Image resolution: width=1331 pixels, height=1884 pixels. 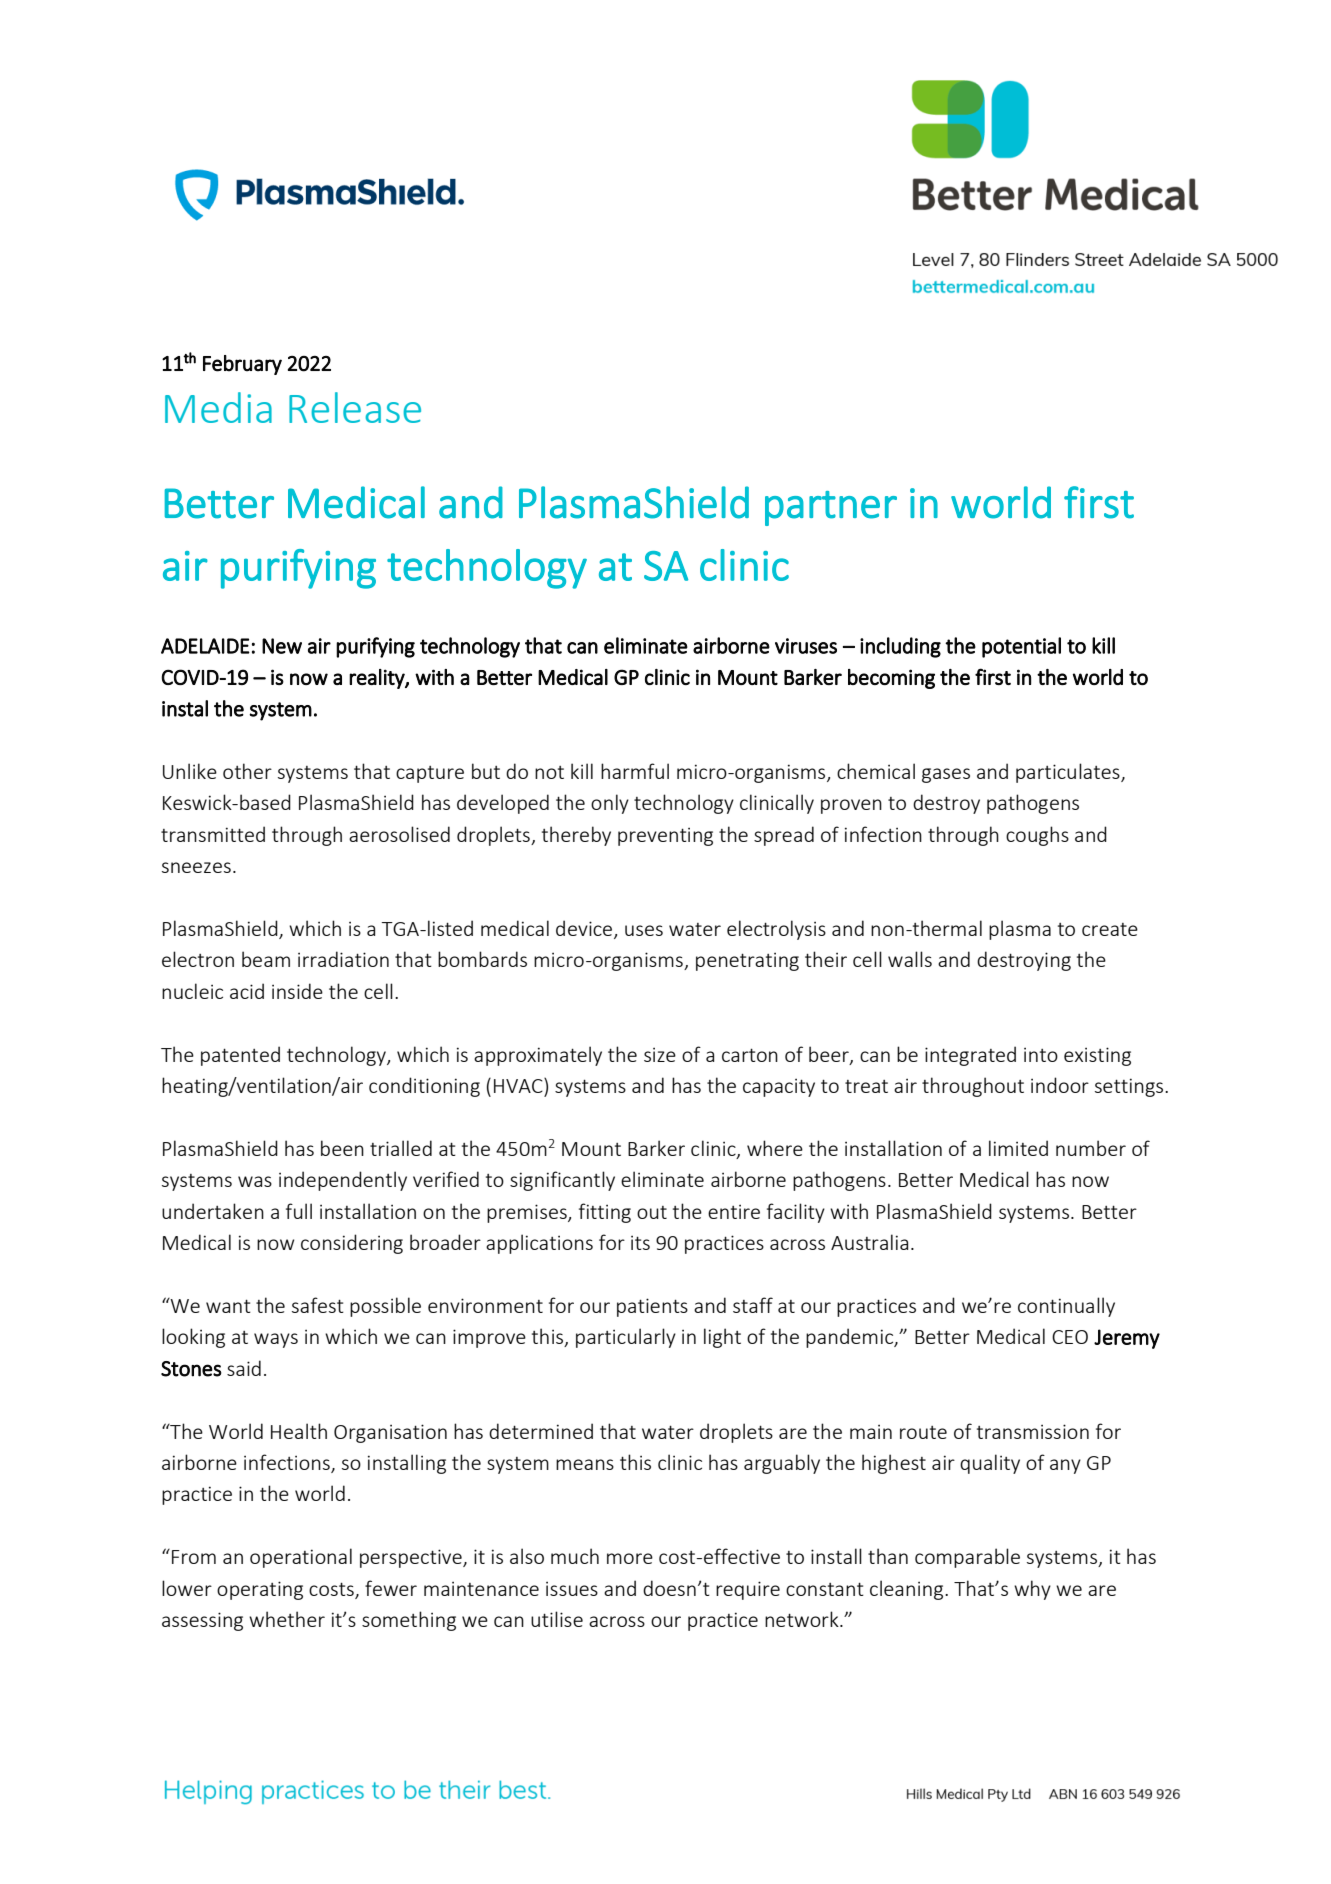 I want to click on why, so click(x=1032, y=1590).
